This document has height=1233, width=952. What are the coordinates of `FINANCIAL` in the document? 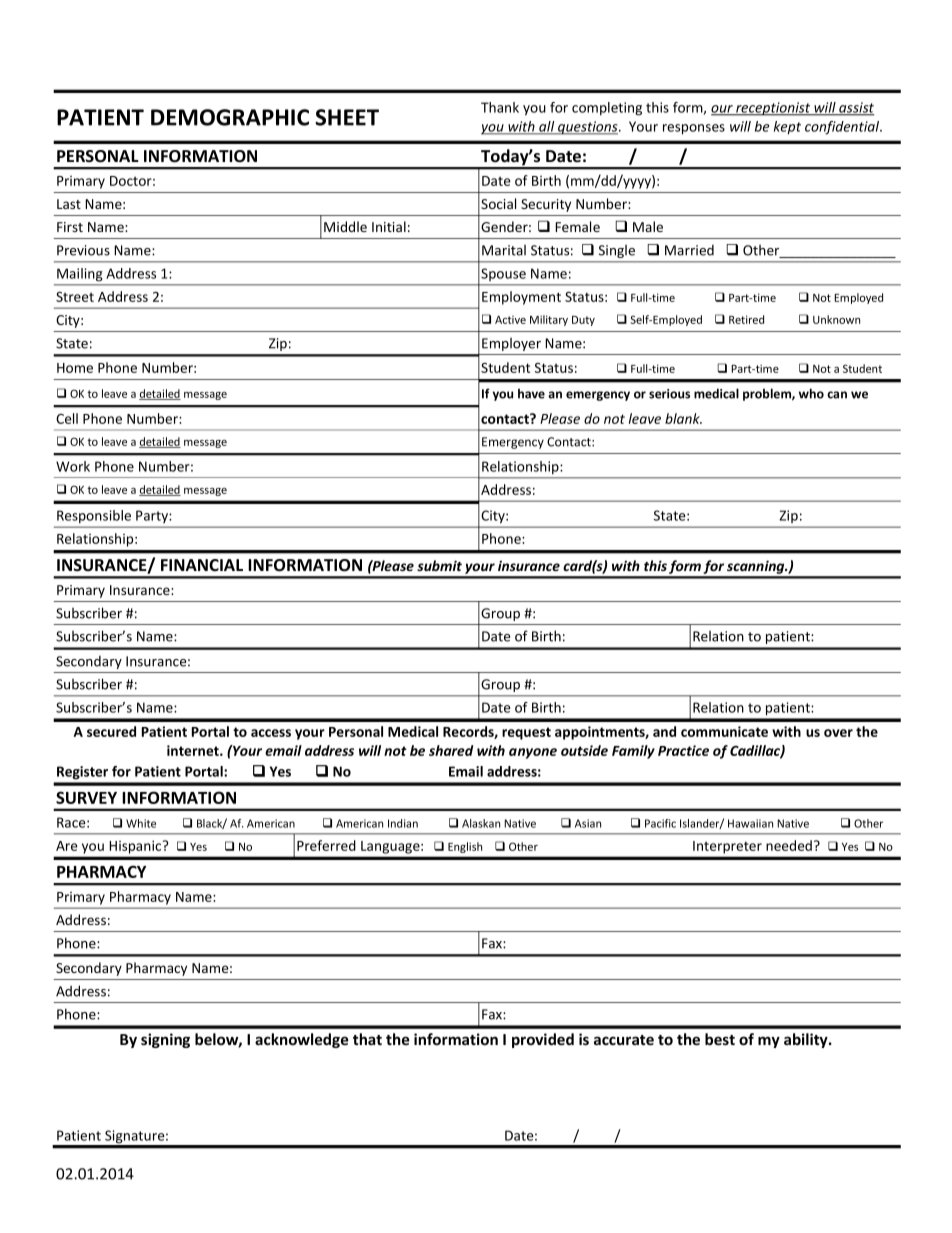 It's located at (202, 565).
